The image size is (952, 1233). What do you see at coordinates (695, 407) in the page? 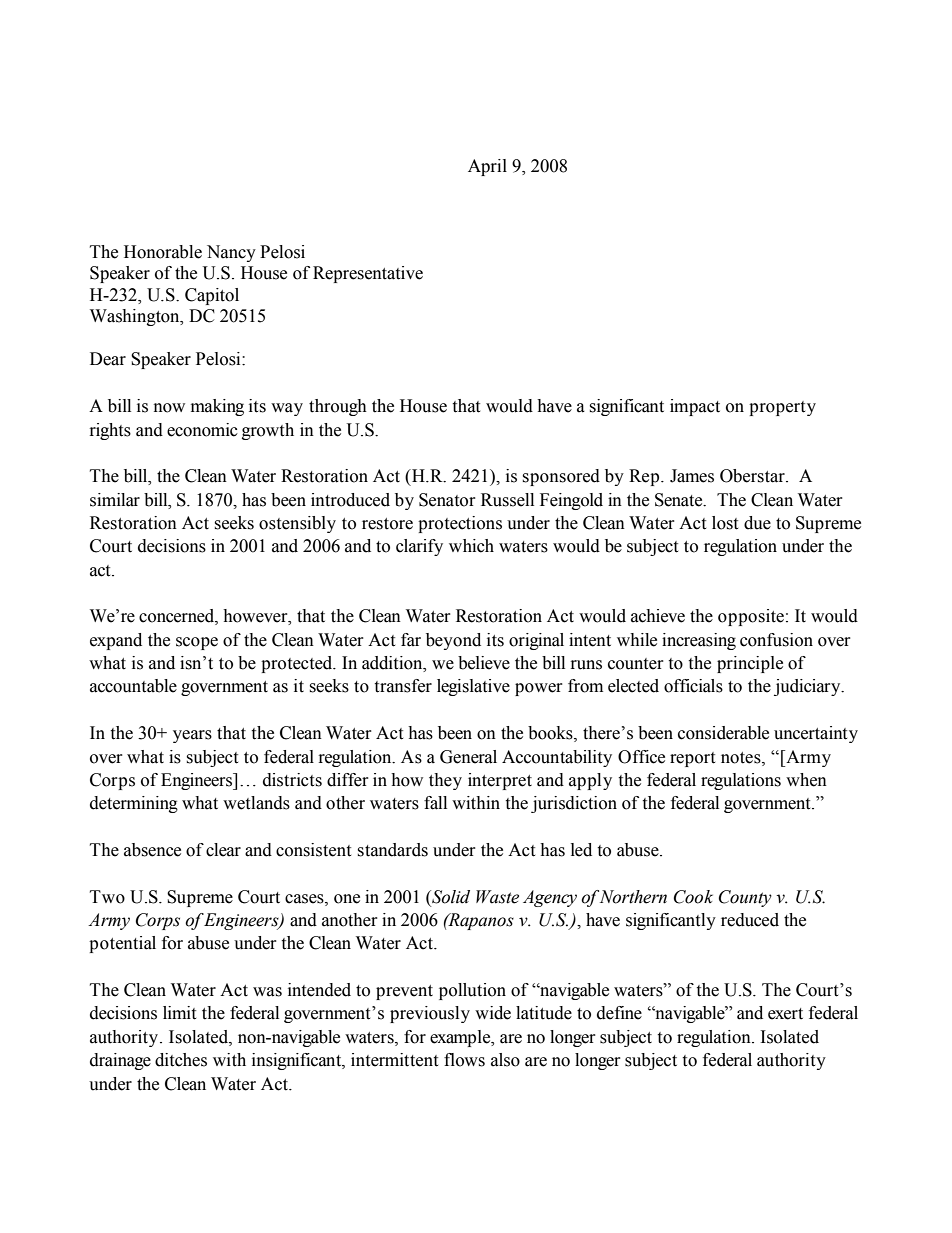
I see `impact` at bounding box center [695, 407].
